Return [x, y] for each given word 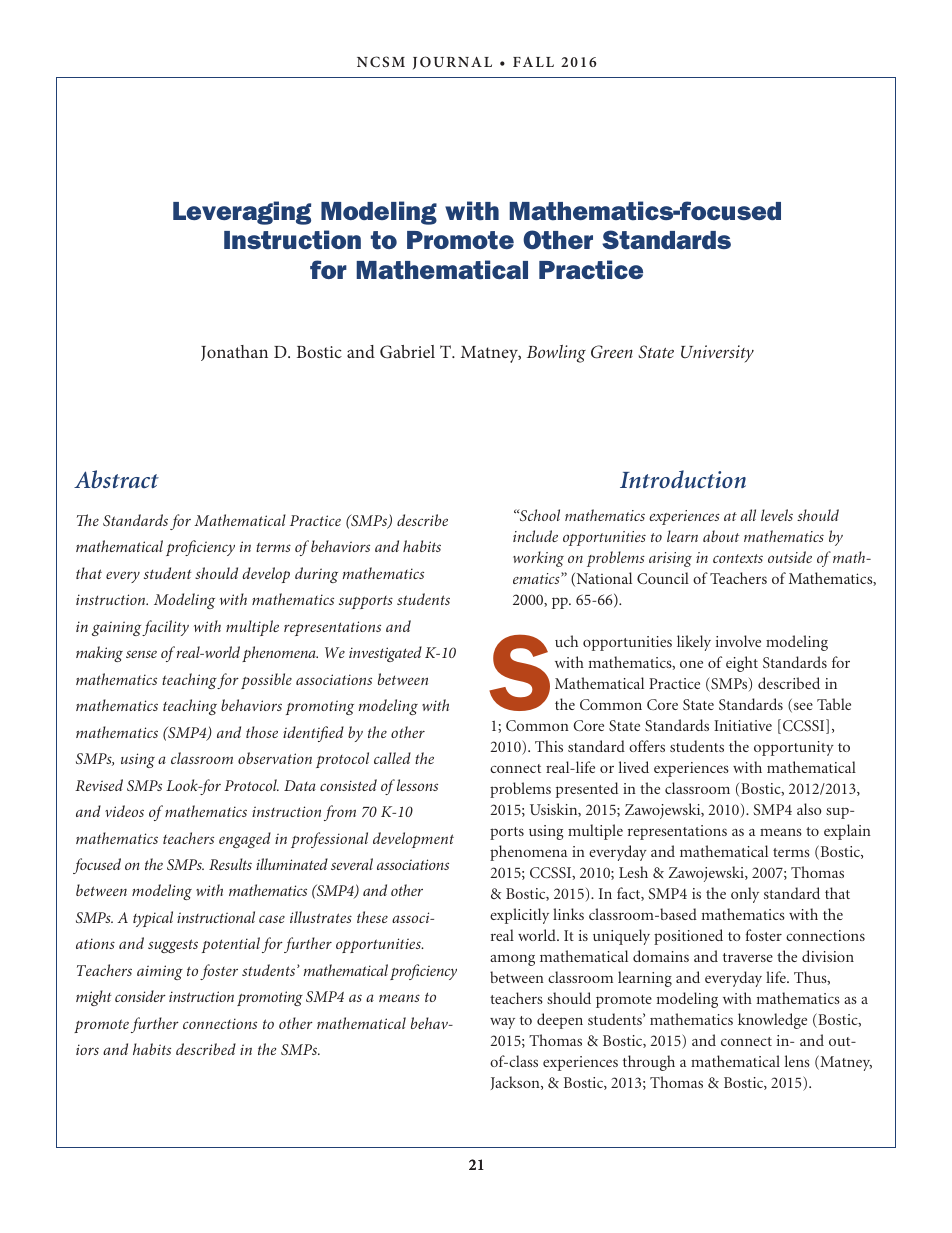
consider [140, 996]
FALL [533, 62]
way [502, 1023]
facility [165, 628]
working [538, 559]
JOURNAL [452, 63]
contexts [738, 558]
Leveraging [242, 213]
